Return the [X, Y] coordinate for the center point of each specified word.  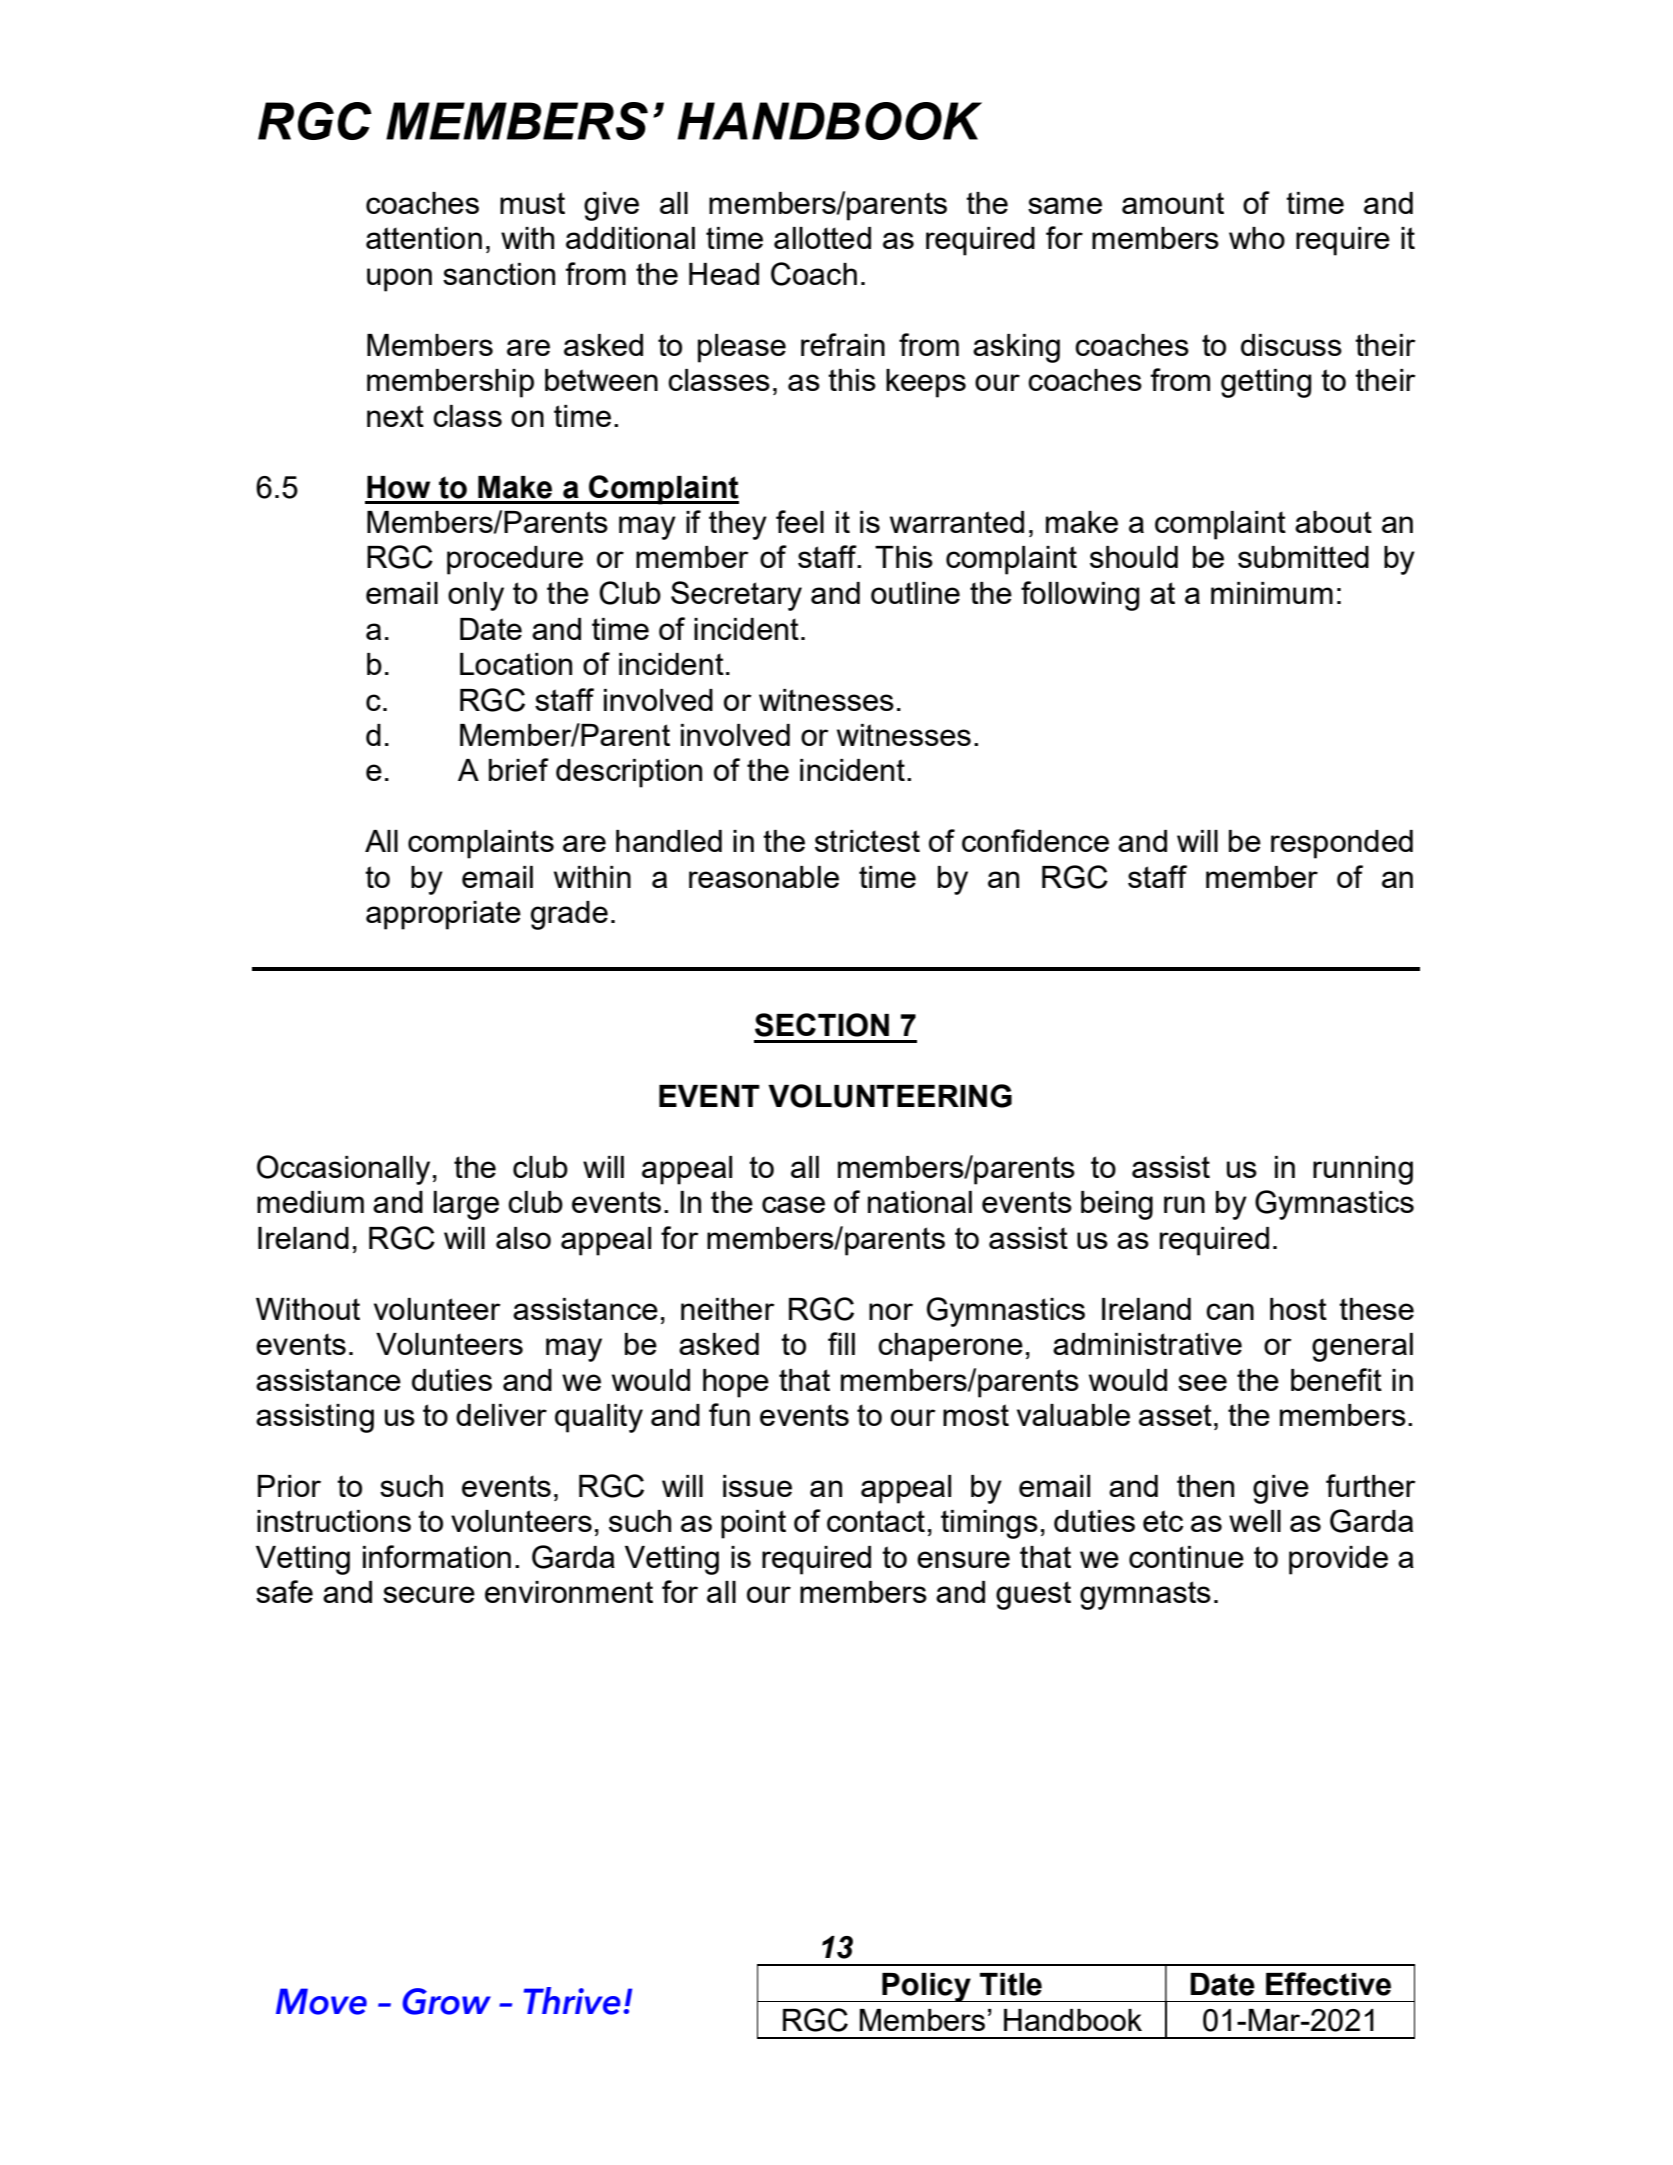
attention [424, 238]
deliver [501, 1415]
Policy [926, 1987]
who [1257, 238]
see [1202, 1382]
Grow [446, 2001]
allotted [822, 238]
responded [1342, 844]
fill [841, 1343]
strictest [867, 841]
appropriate [443, 915]
